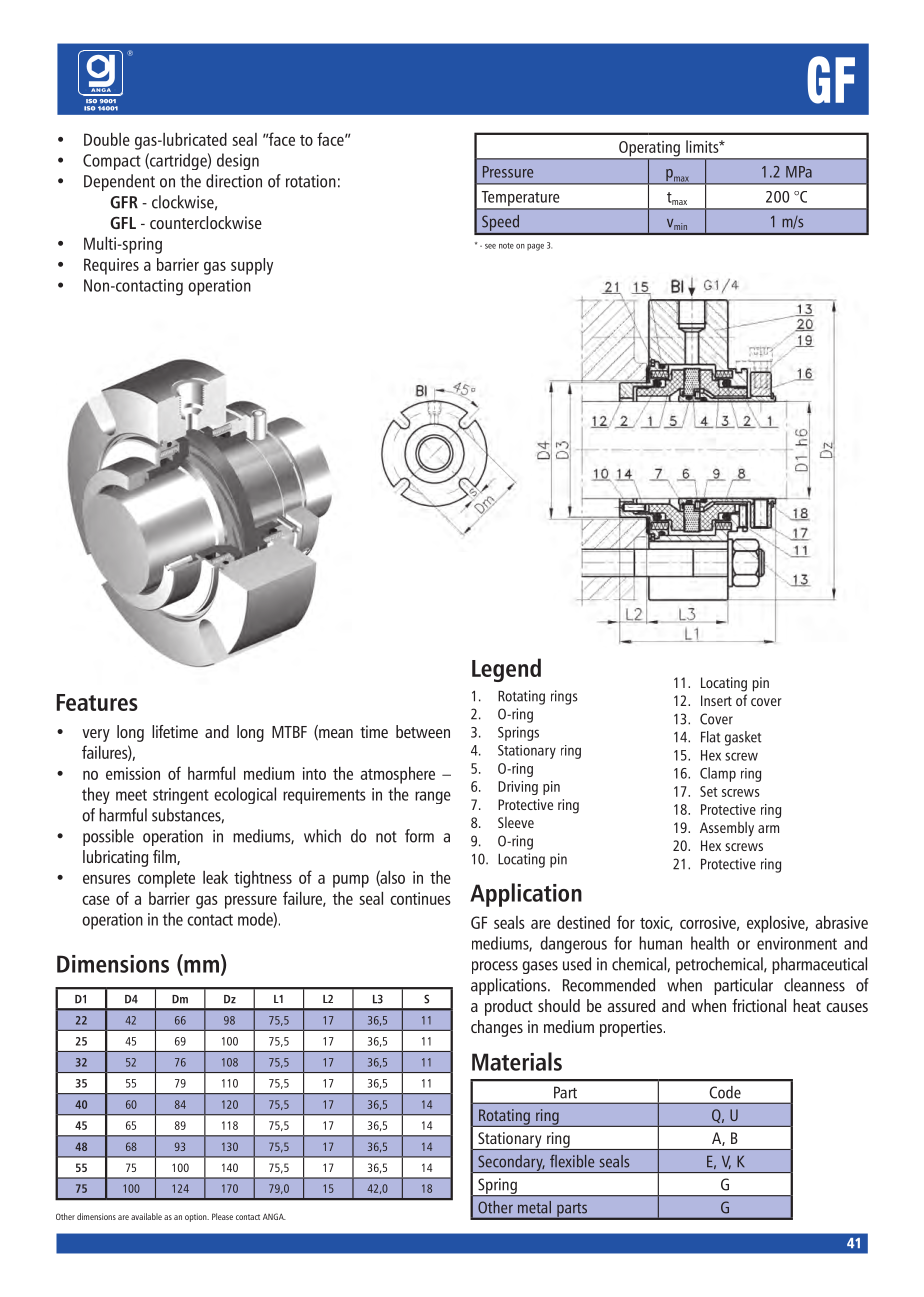 This screenshot has width=924, height=1297. I want to click on complete, so click(166, 879).
